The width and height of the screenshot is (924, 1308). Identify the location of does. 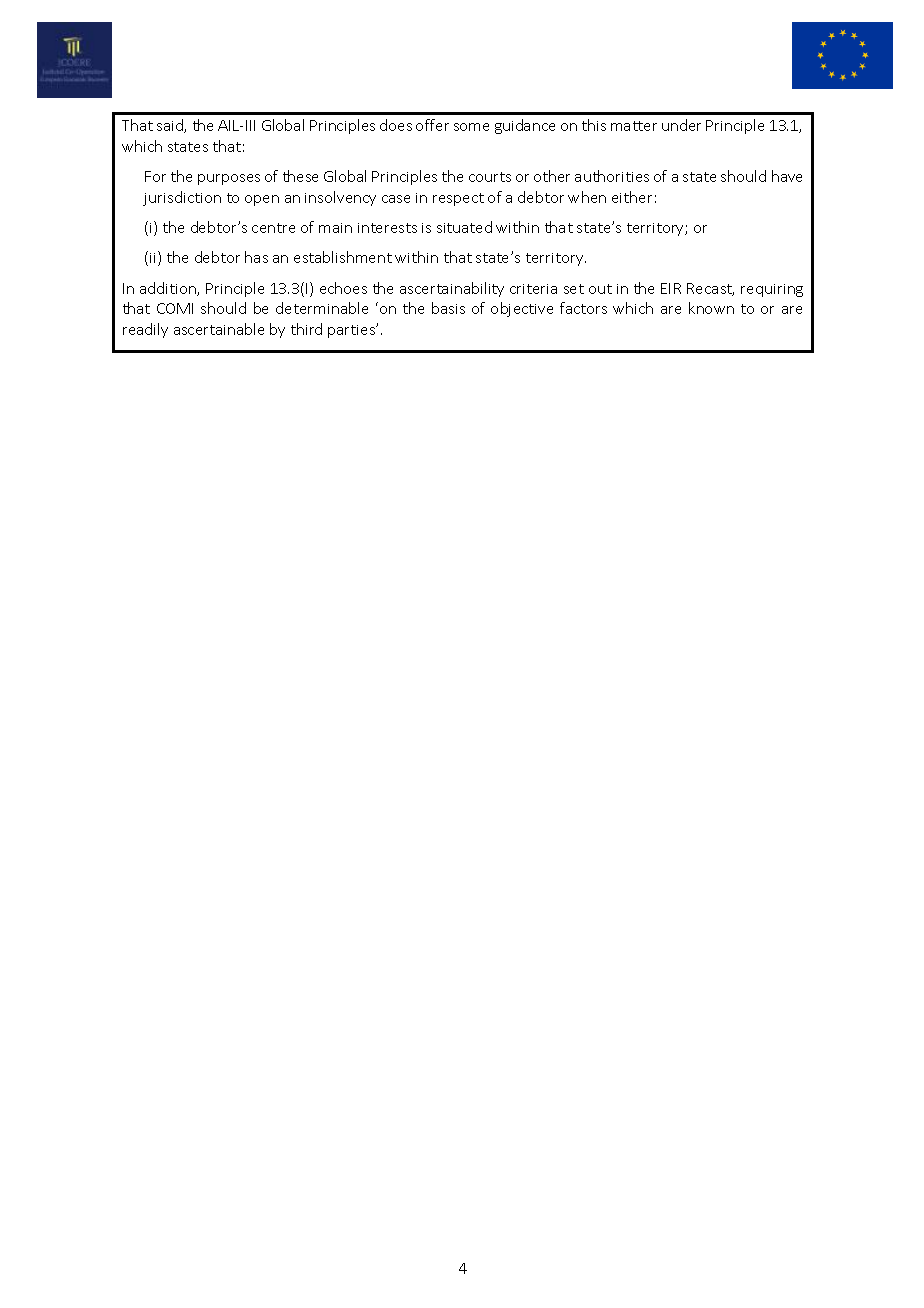
(396, 125).
